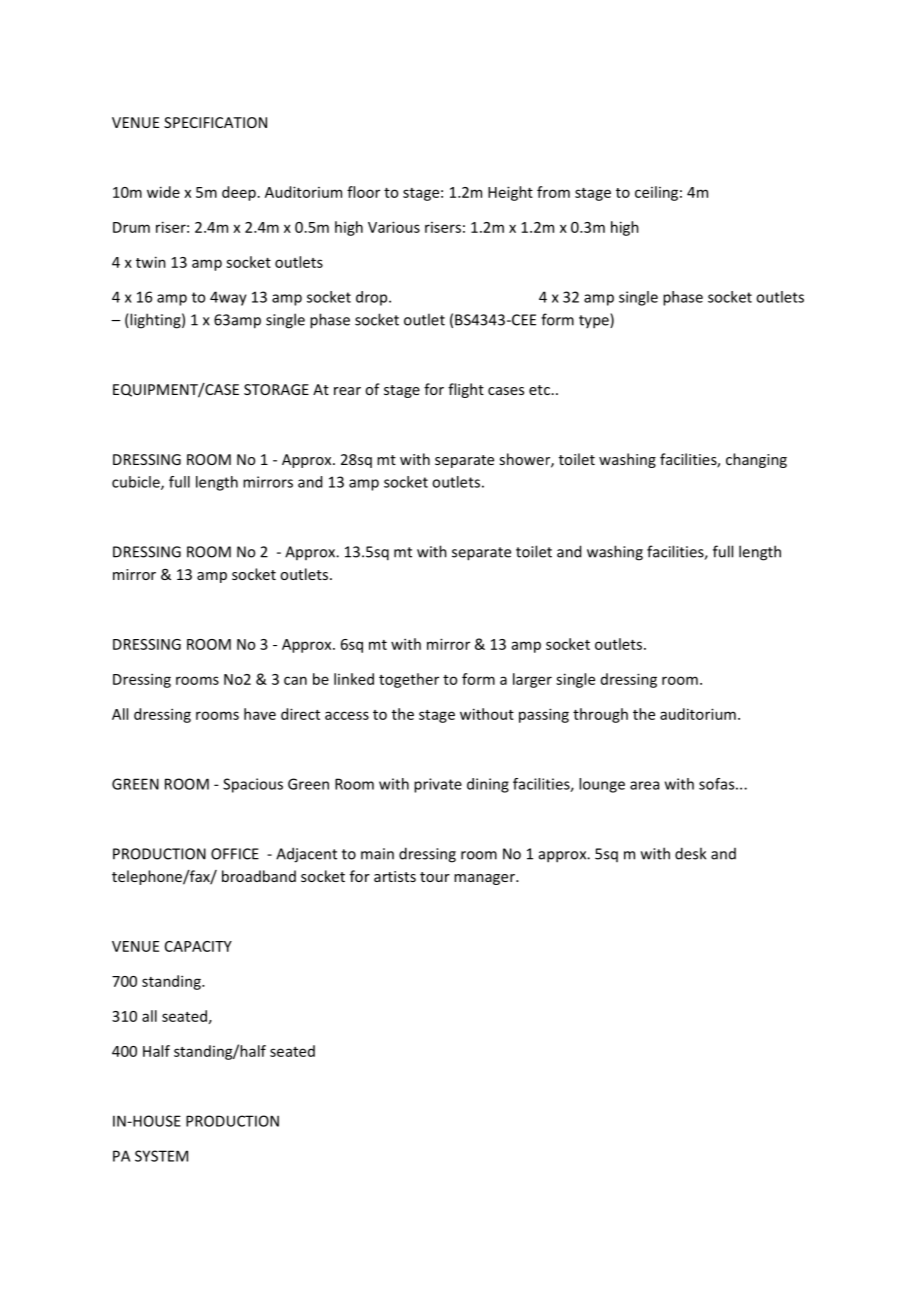  I want to click on together, so click(409, 680).
